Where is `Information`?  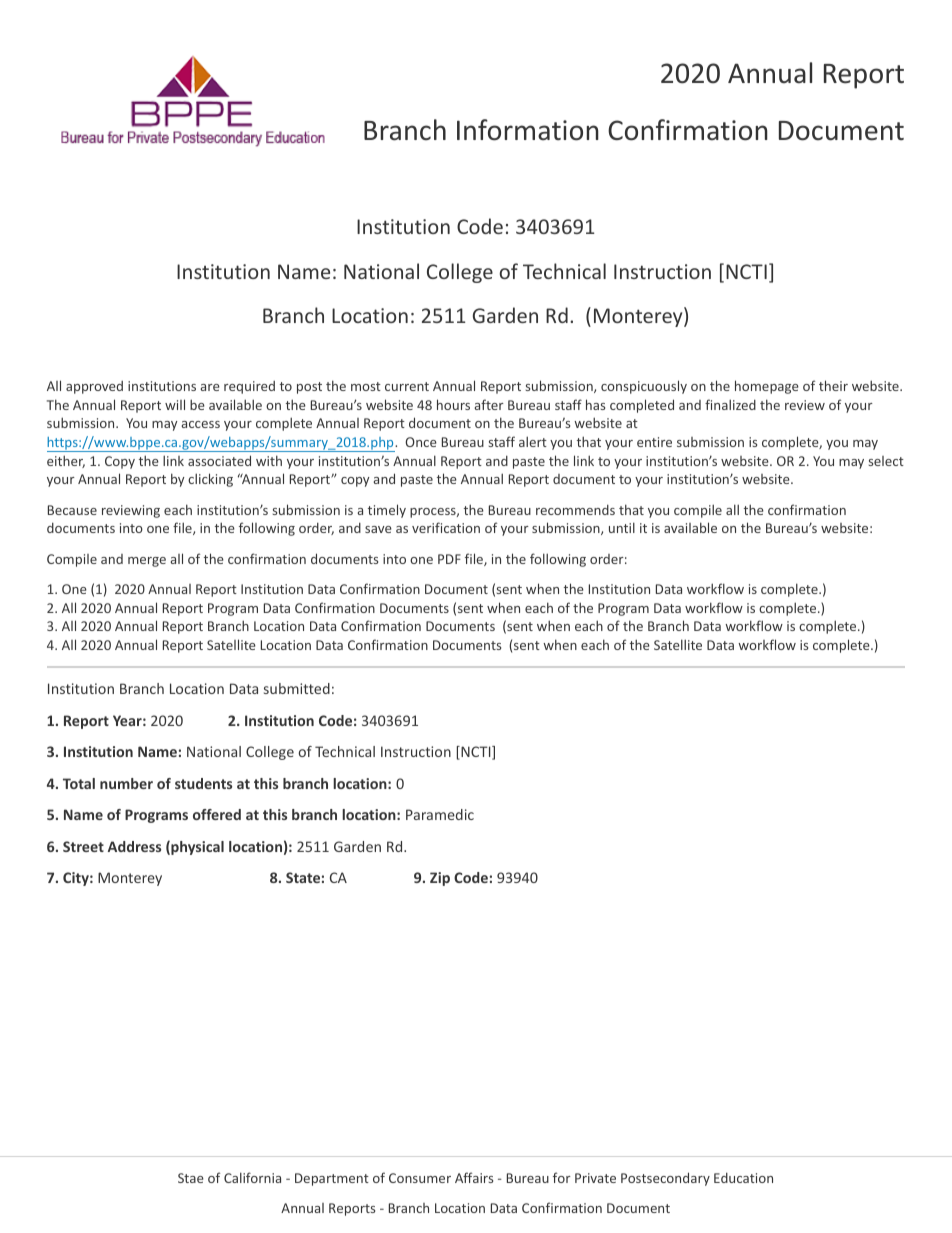 Information is located at coordinates (528, 130).
